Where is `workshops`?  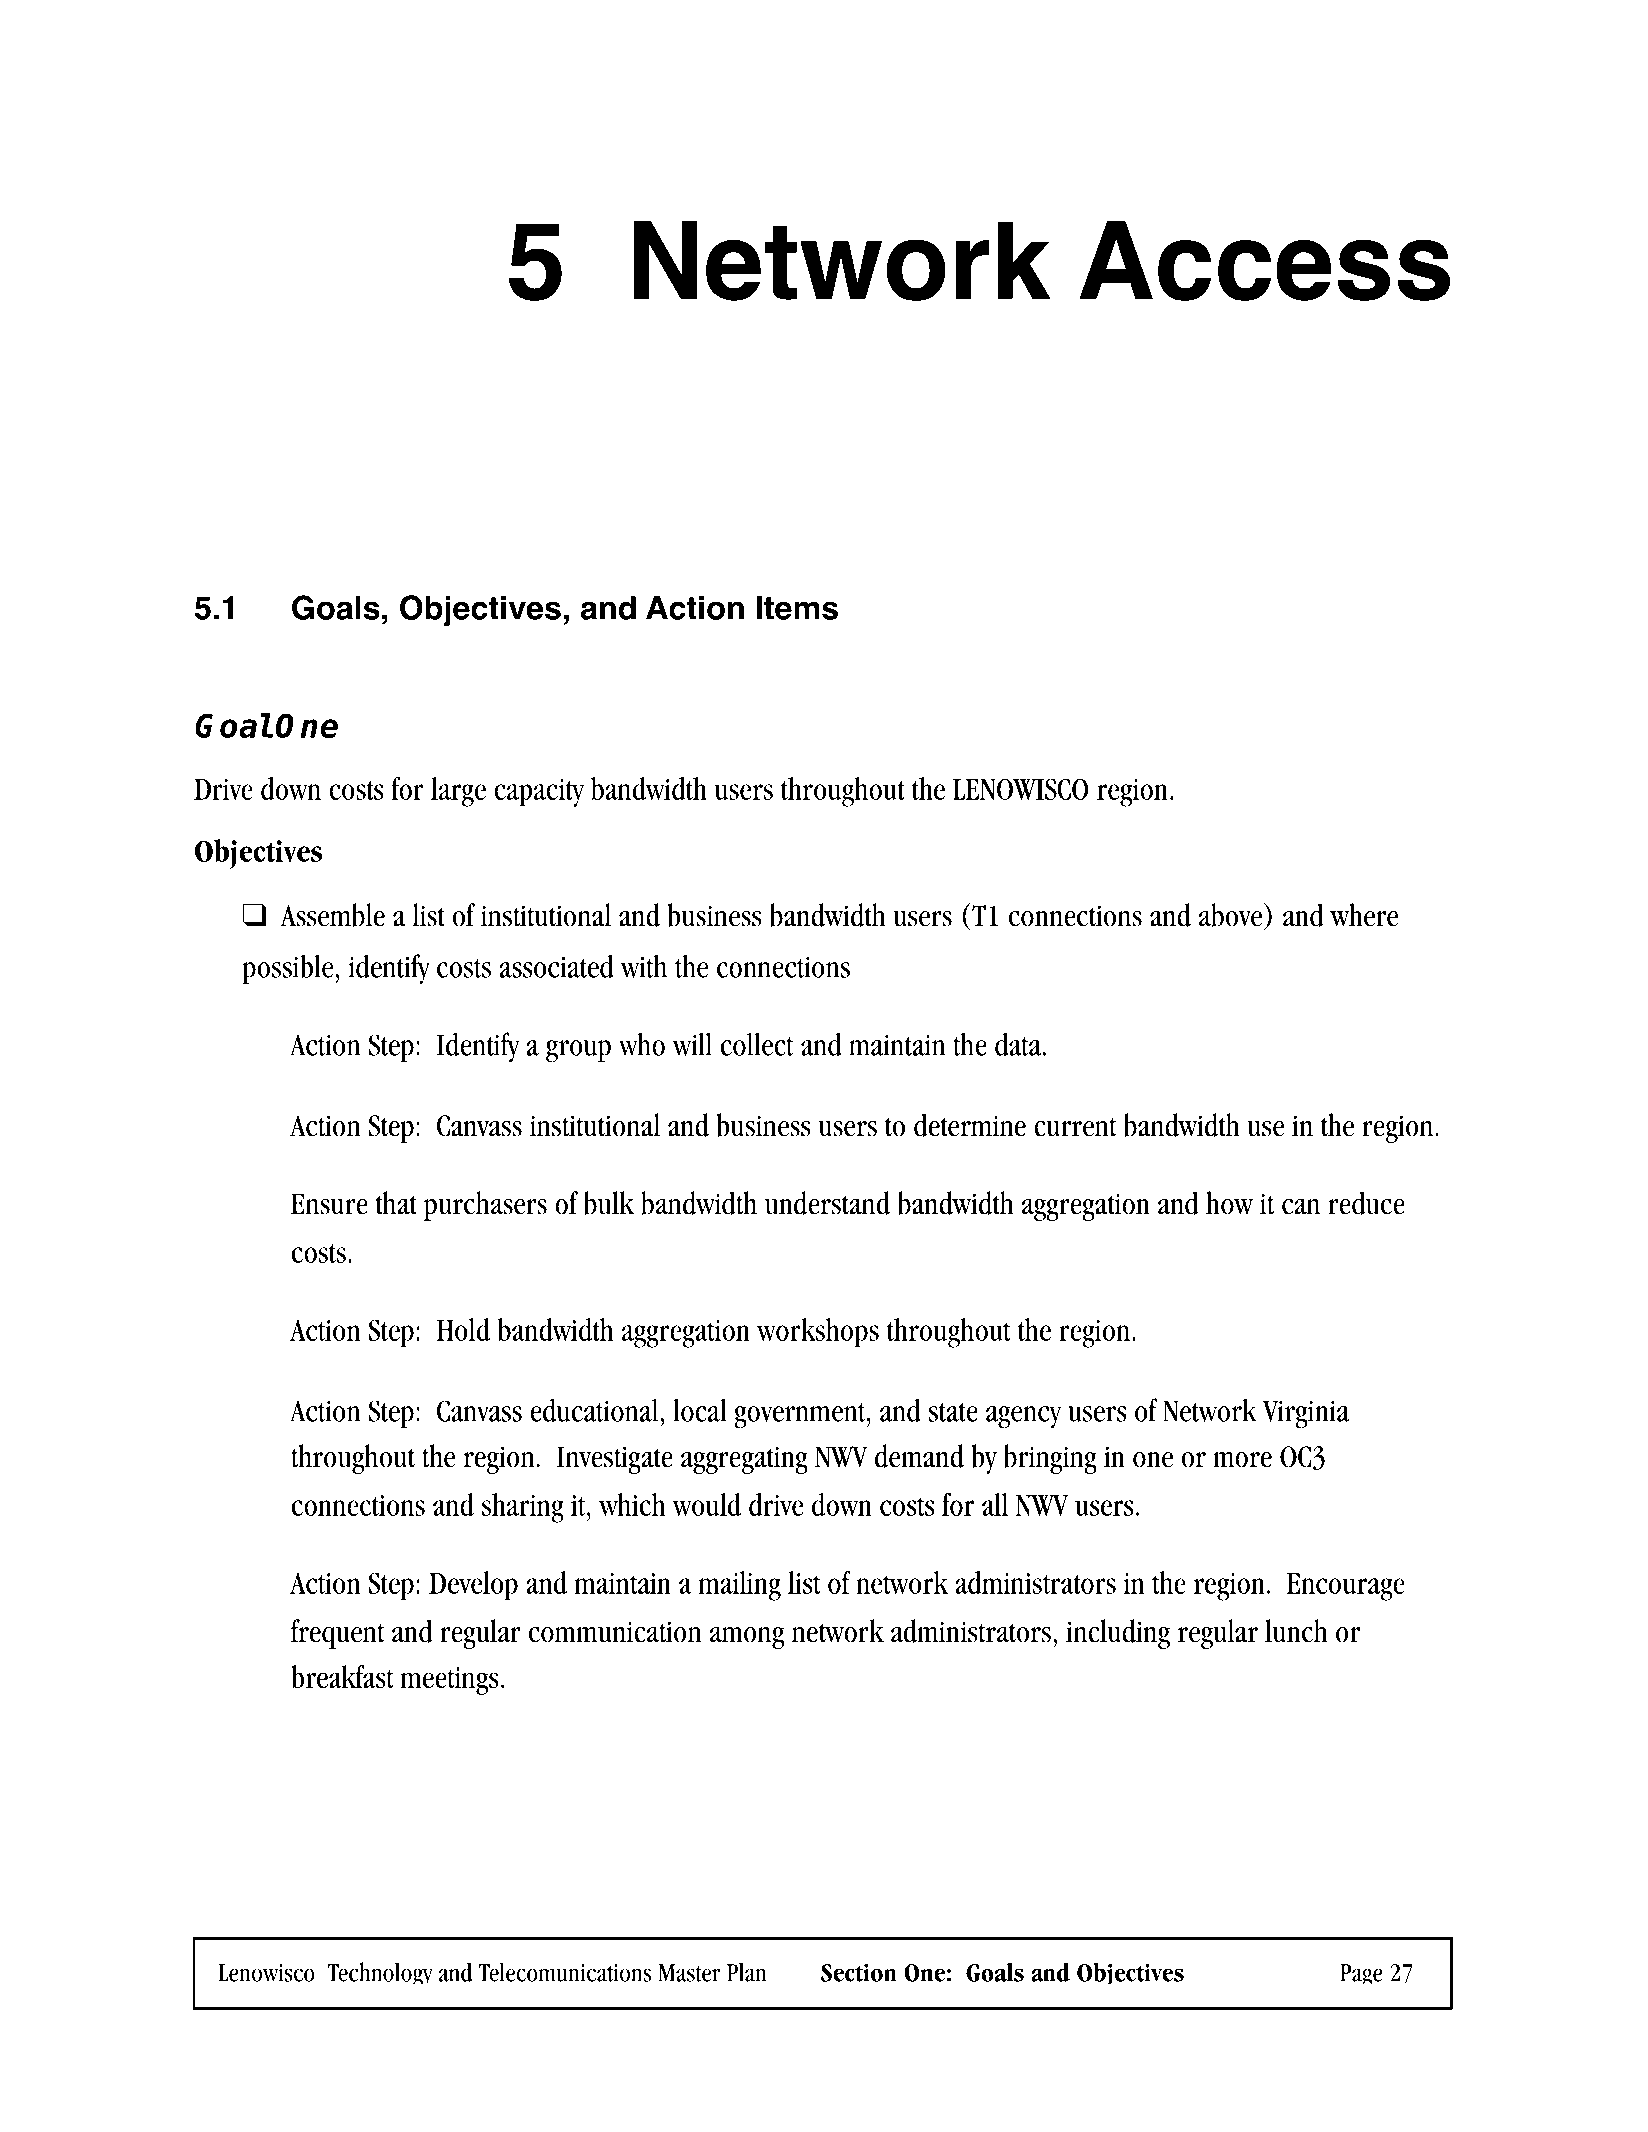
workshops is located at coordinates (818, 1333).
